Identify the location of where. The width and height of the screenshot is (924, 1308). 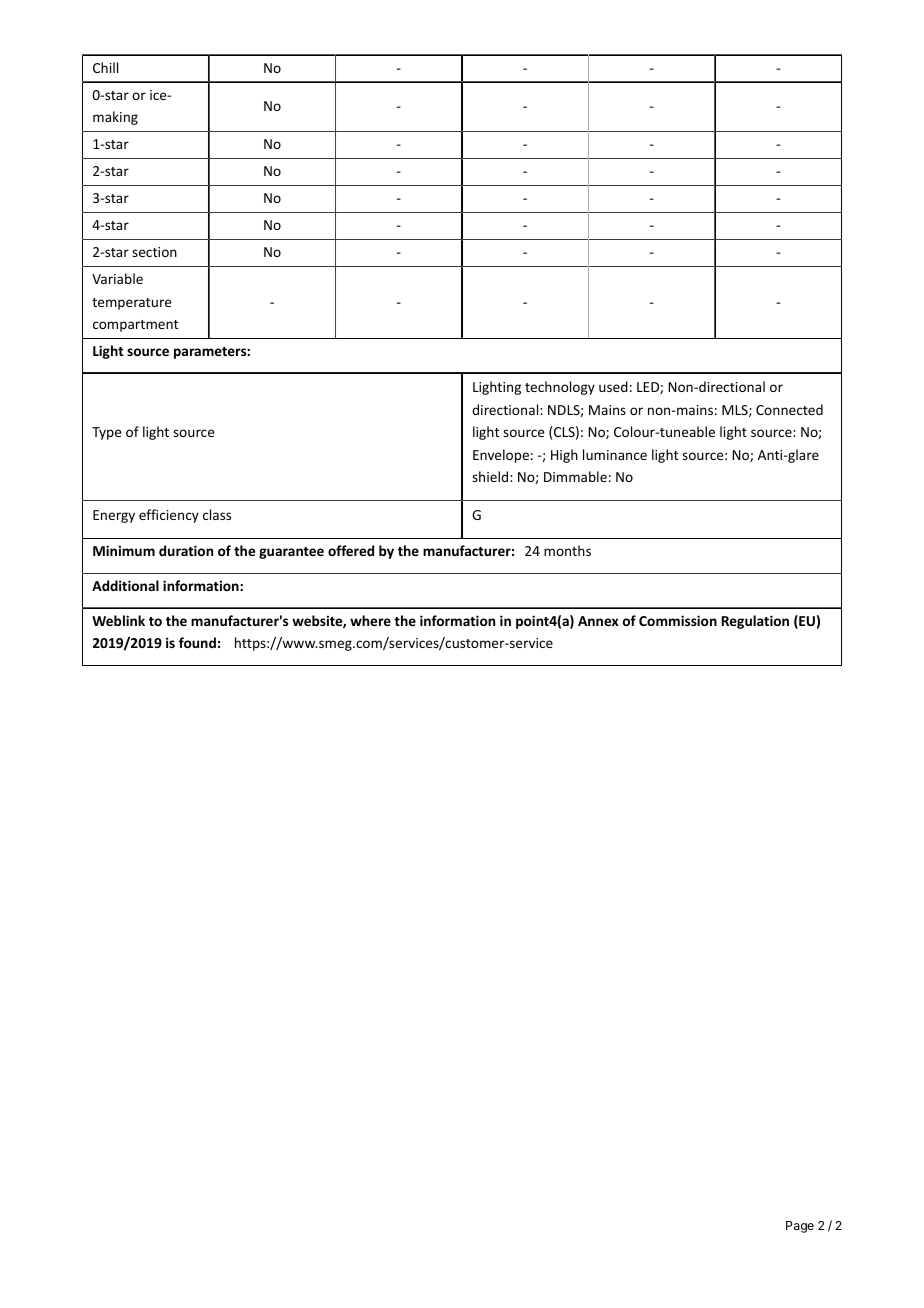
(370, 620).
